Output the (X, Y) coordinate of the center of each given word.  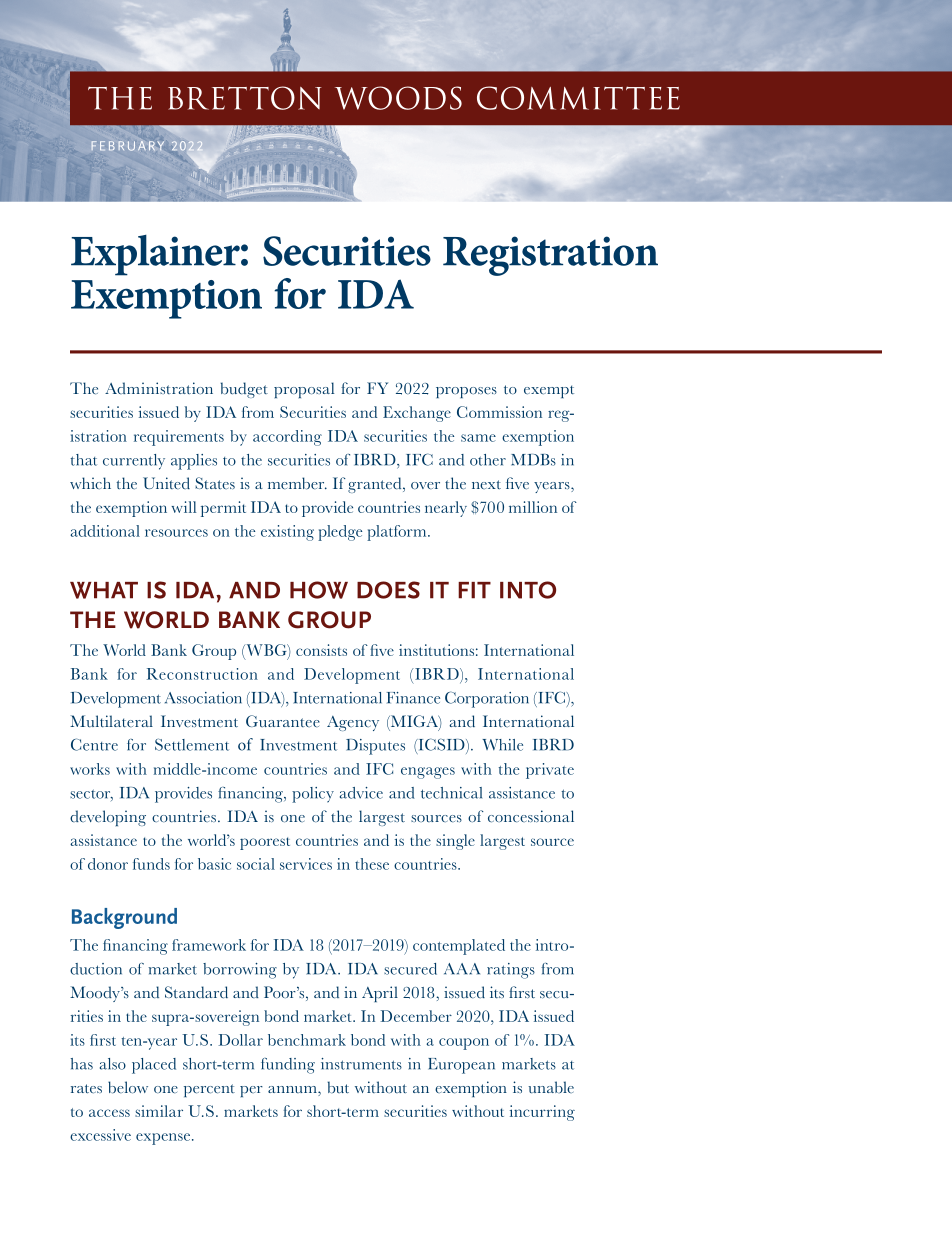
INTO (528, 590)
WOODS (398, 98)
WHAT (104, 590)
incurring (542, 1113)
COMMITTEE (578, 98)
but (338, 1087)
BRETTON (245, 98)
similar (159, 1111)
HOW (319, 590)
